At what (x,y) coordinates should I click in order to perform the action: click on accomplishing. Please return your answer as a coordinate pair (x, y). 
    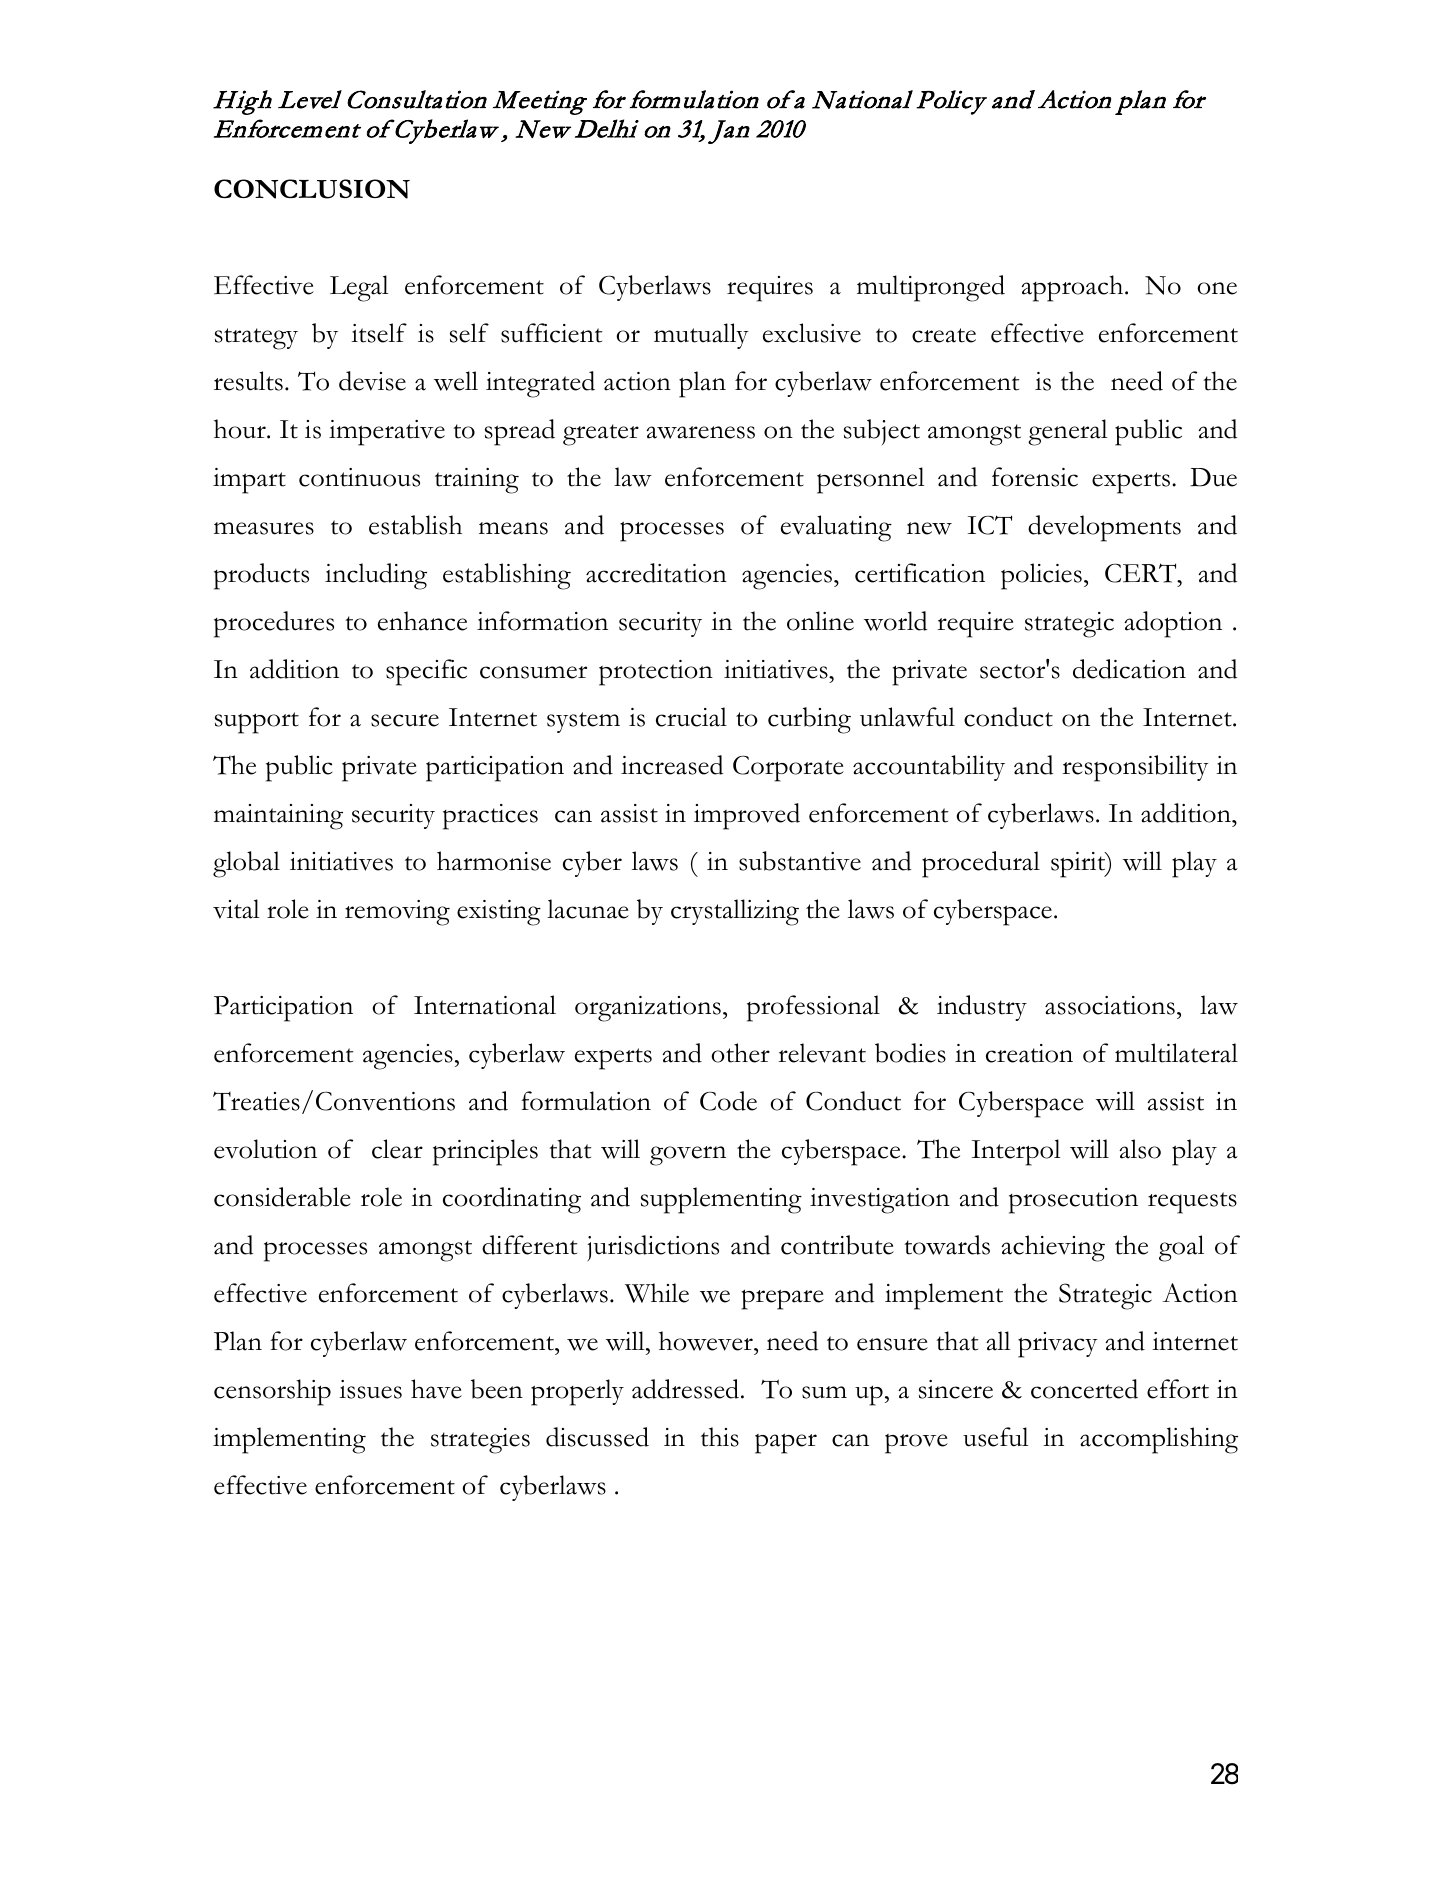
    Looking at the image, I should click on (1159, 1440).
